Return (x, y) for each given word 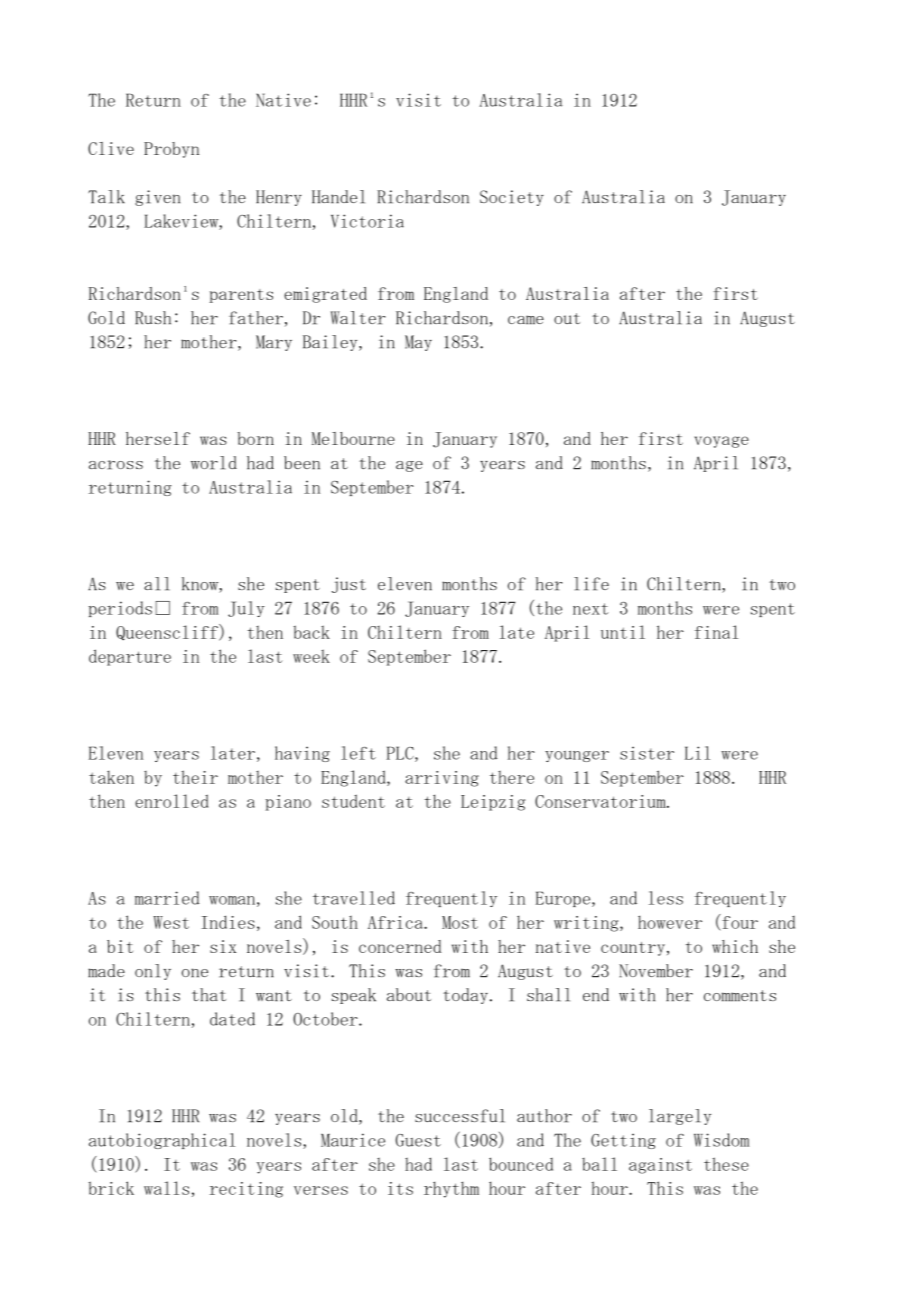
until (623, 632)
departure (130, 657)
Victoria (367, 221)
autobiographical (162, 1141)
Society (512, 198)
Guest (418, 1140)
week (311, 656)
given (157, 198)
